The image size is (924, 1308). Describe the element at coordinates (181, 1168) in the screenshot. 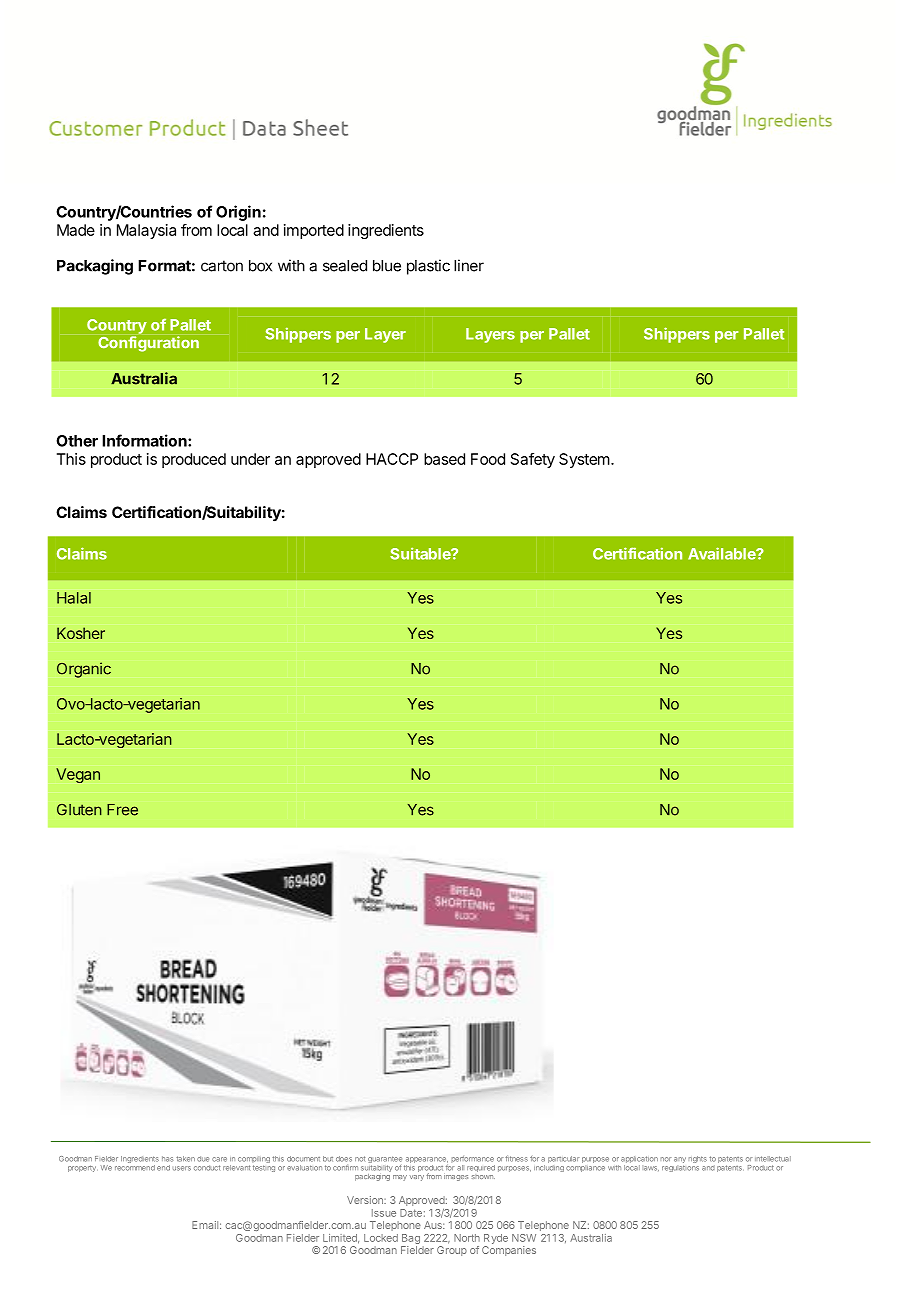

I see `users` at that location.
